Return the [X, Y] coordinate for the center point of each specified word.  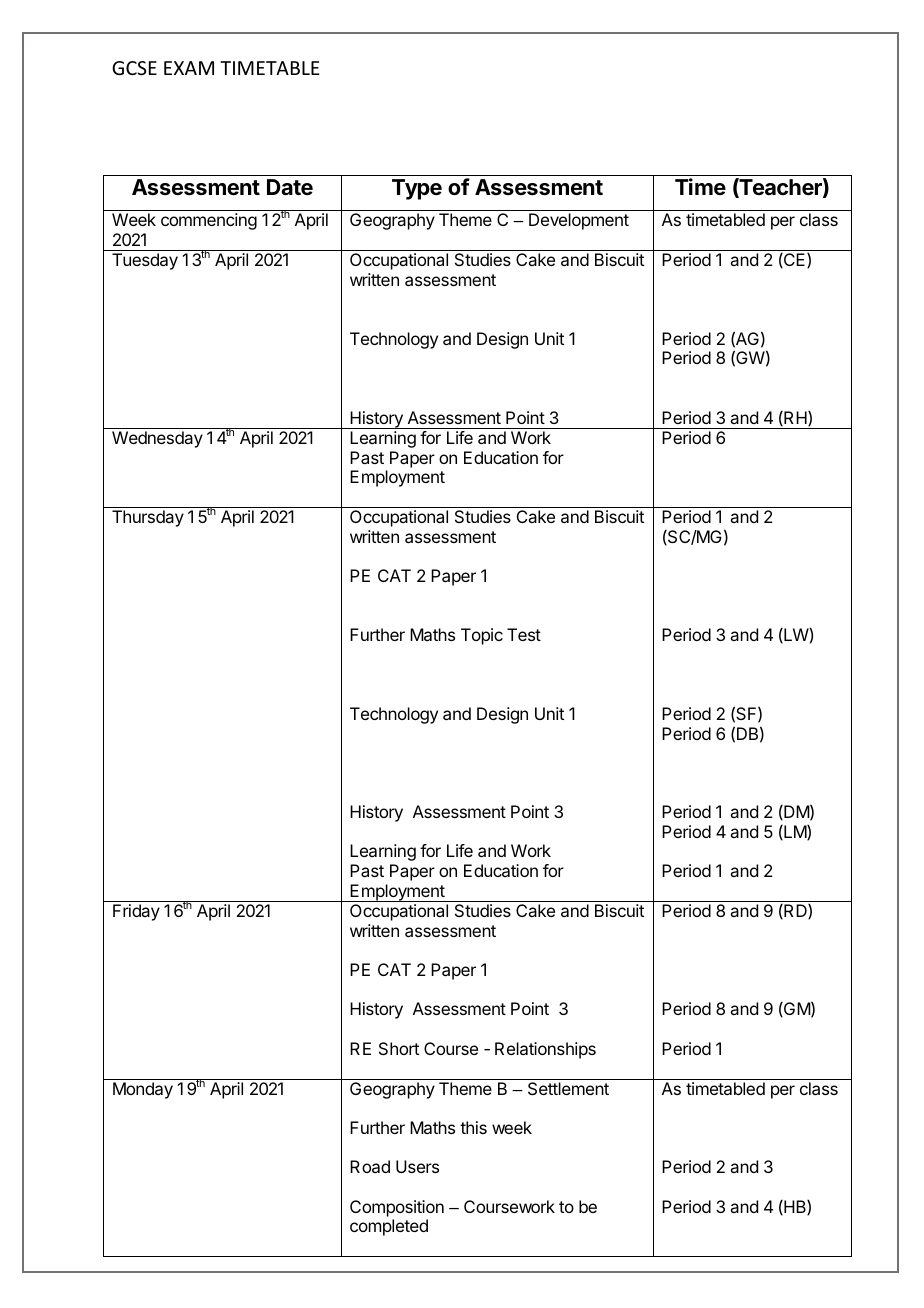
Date [290, 187]
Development [579, 221]
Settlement [568, 1088]
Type [417, 189]
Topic [482, 636]
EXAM [189, 68]
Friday [136, 912]
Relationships [545, 1050]
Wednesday [157, 439]
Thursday [148, 518]
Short [399, 1048]
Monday [143, 1090]
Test [524, 634]
